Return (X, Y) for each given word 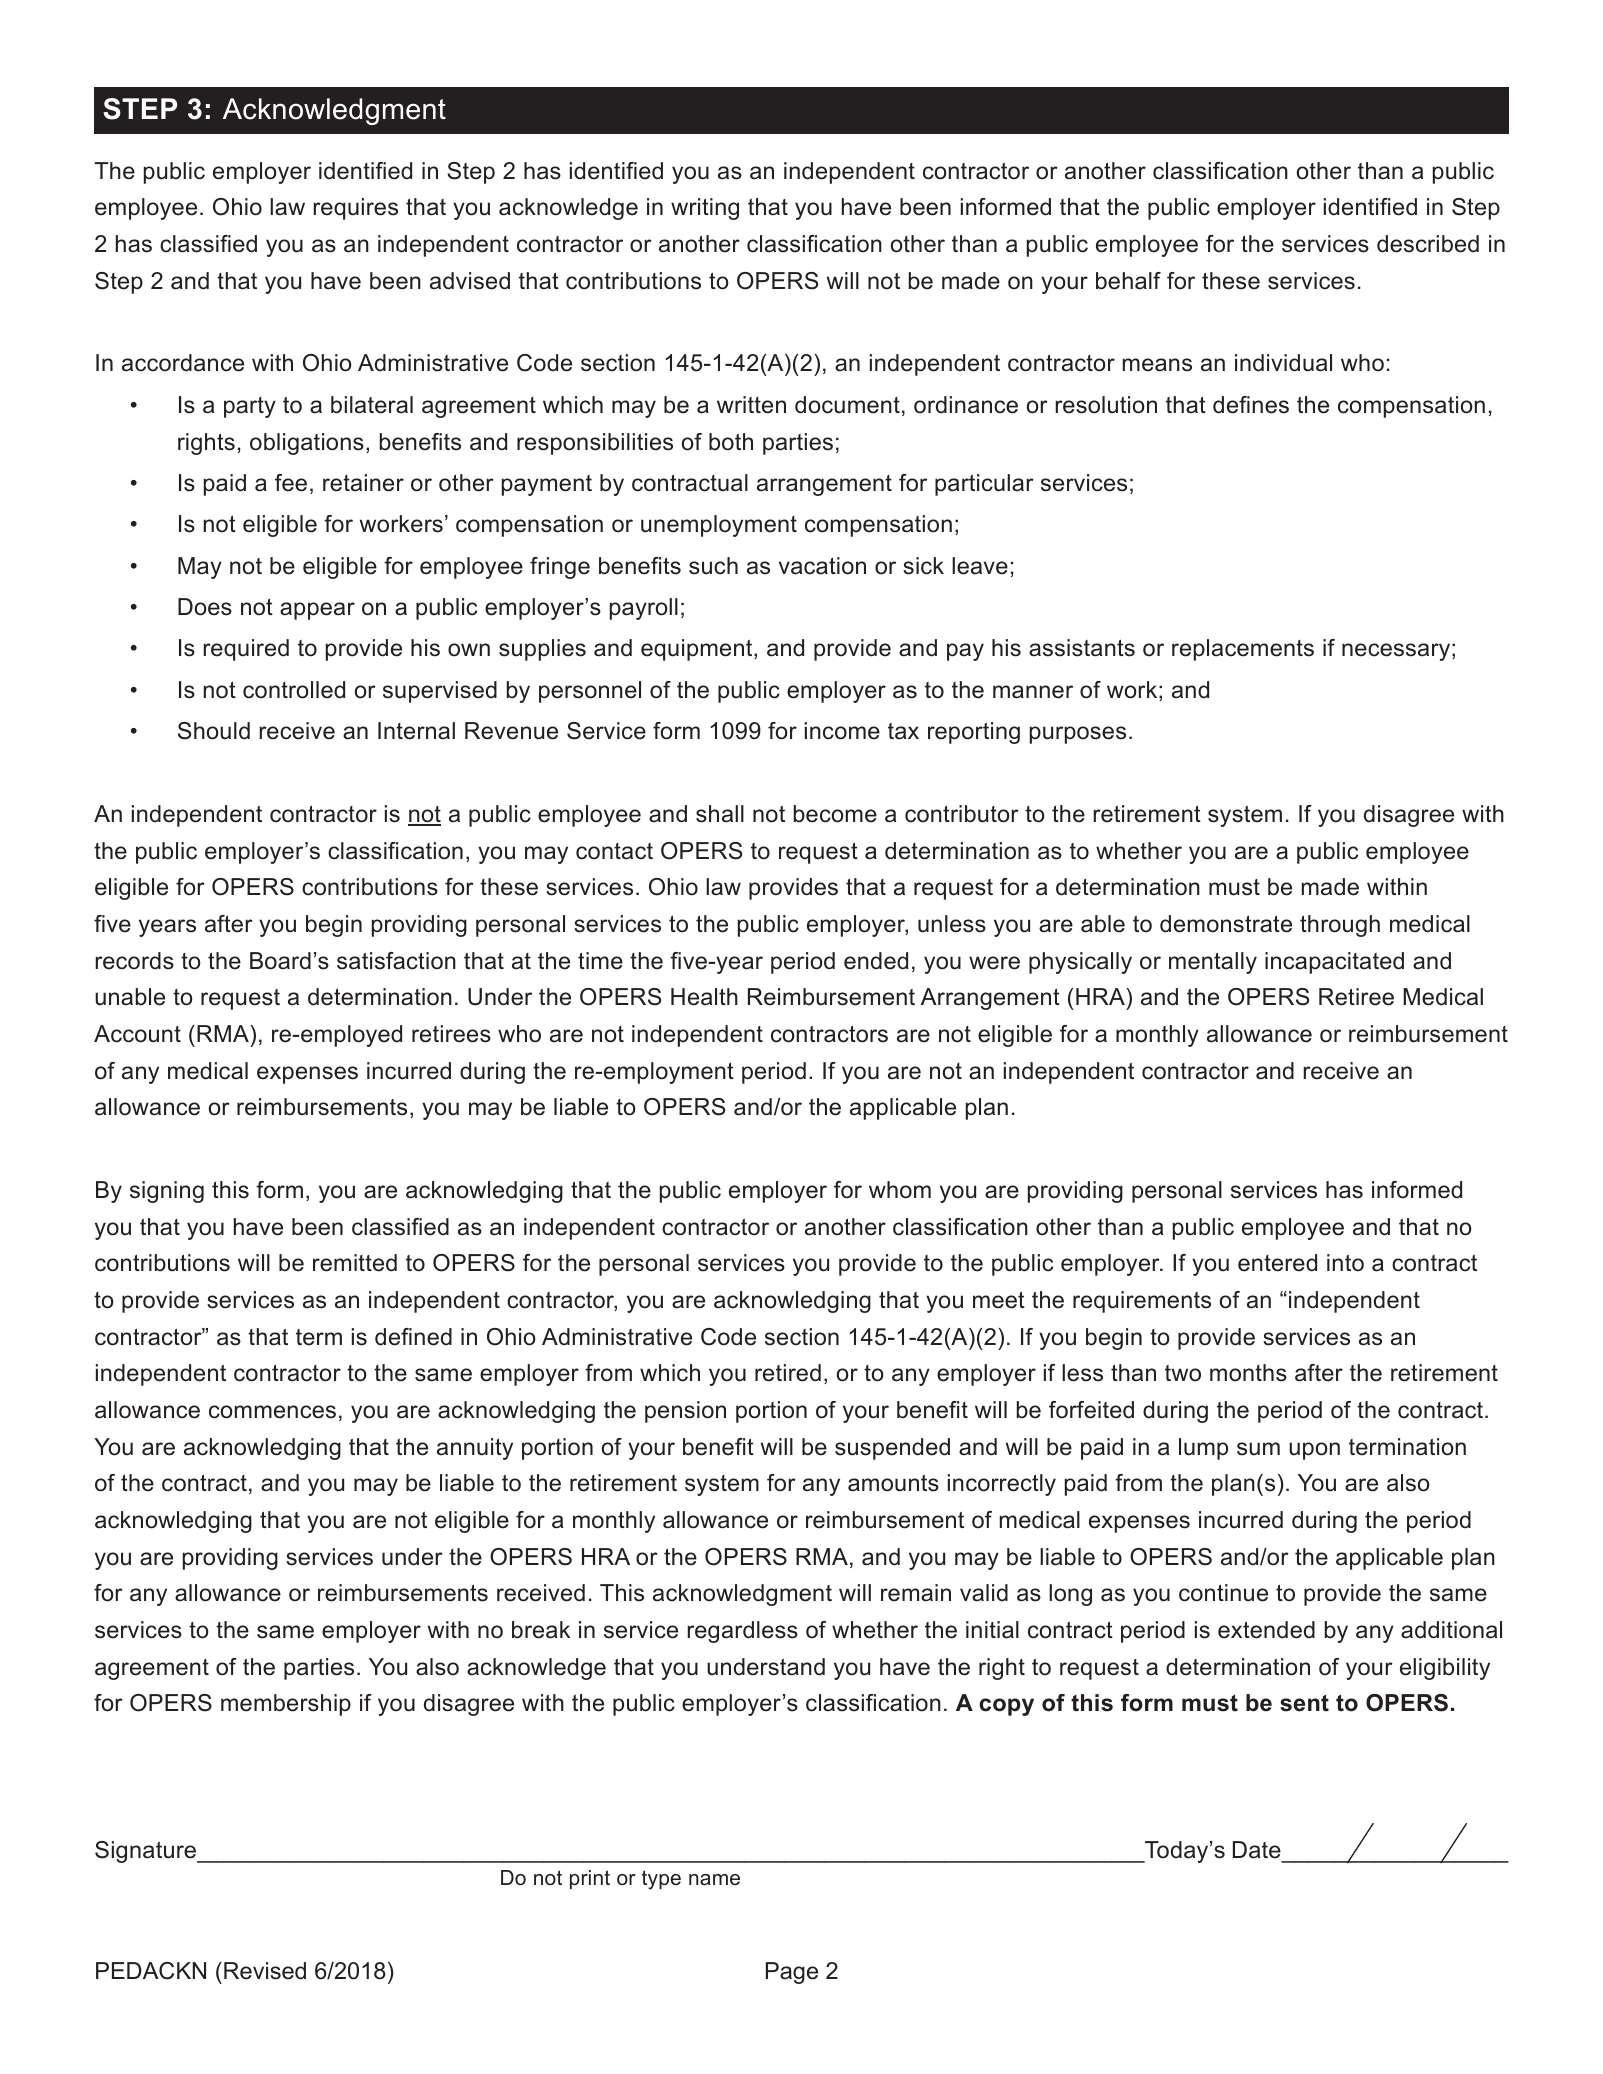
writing (705, 209)
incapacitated (1334, 963)
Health (704, 997)
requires (355, 209)
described (1428, 244)
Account (137, 1034)
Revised (265, 1971)
